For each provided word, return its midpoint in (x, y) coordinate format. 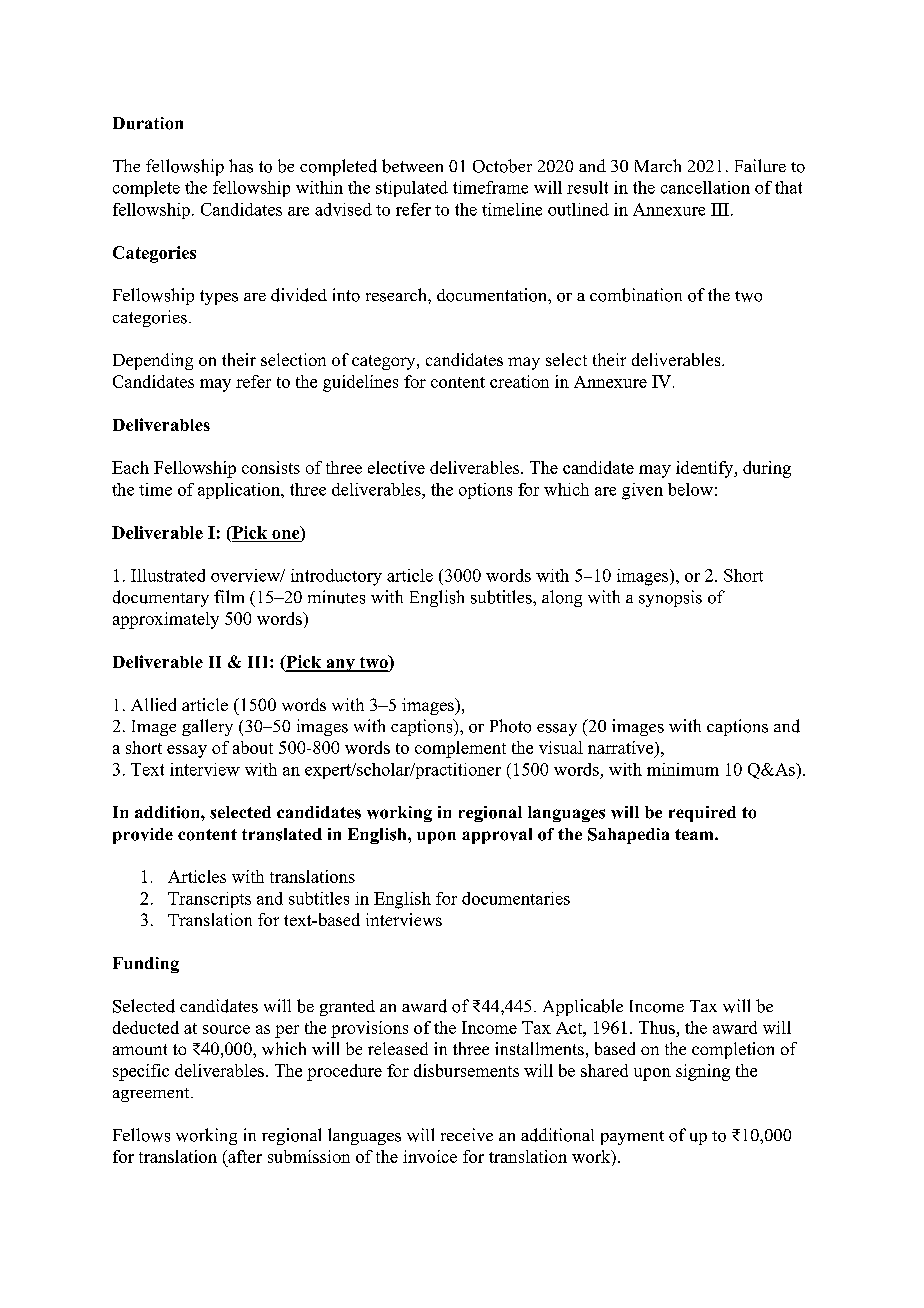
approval (497, 836)
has (241, 166)
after (244, 1156)
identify (706, 469)
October (502, 166)
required (702, 814)
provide (143, 836)
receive (467, 1134)
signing (703, 1072)
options (485, 491)
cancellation (705, 187)
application (240, 491)
